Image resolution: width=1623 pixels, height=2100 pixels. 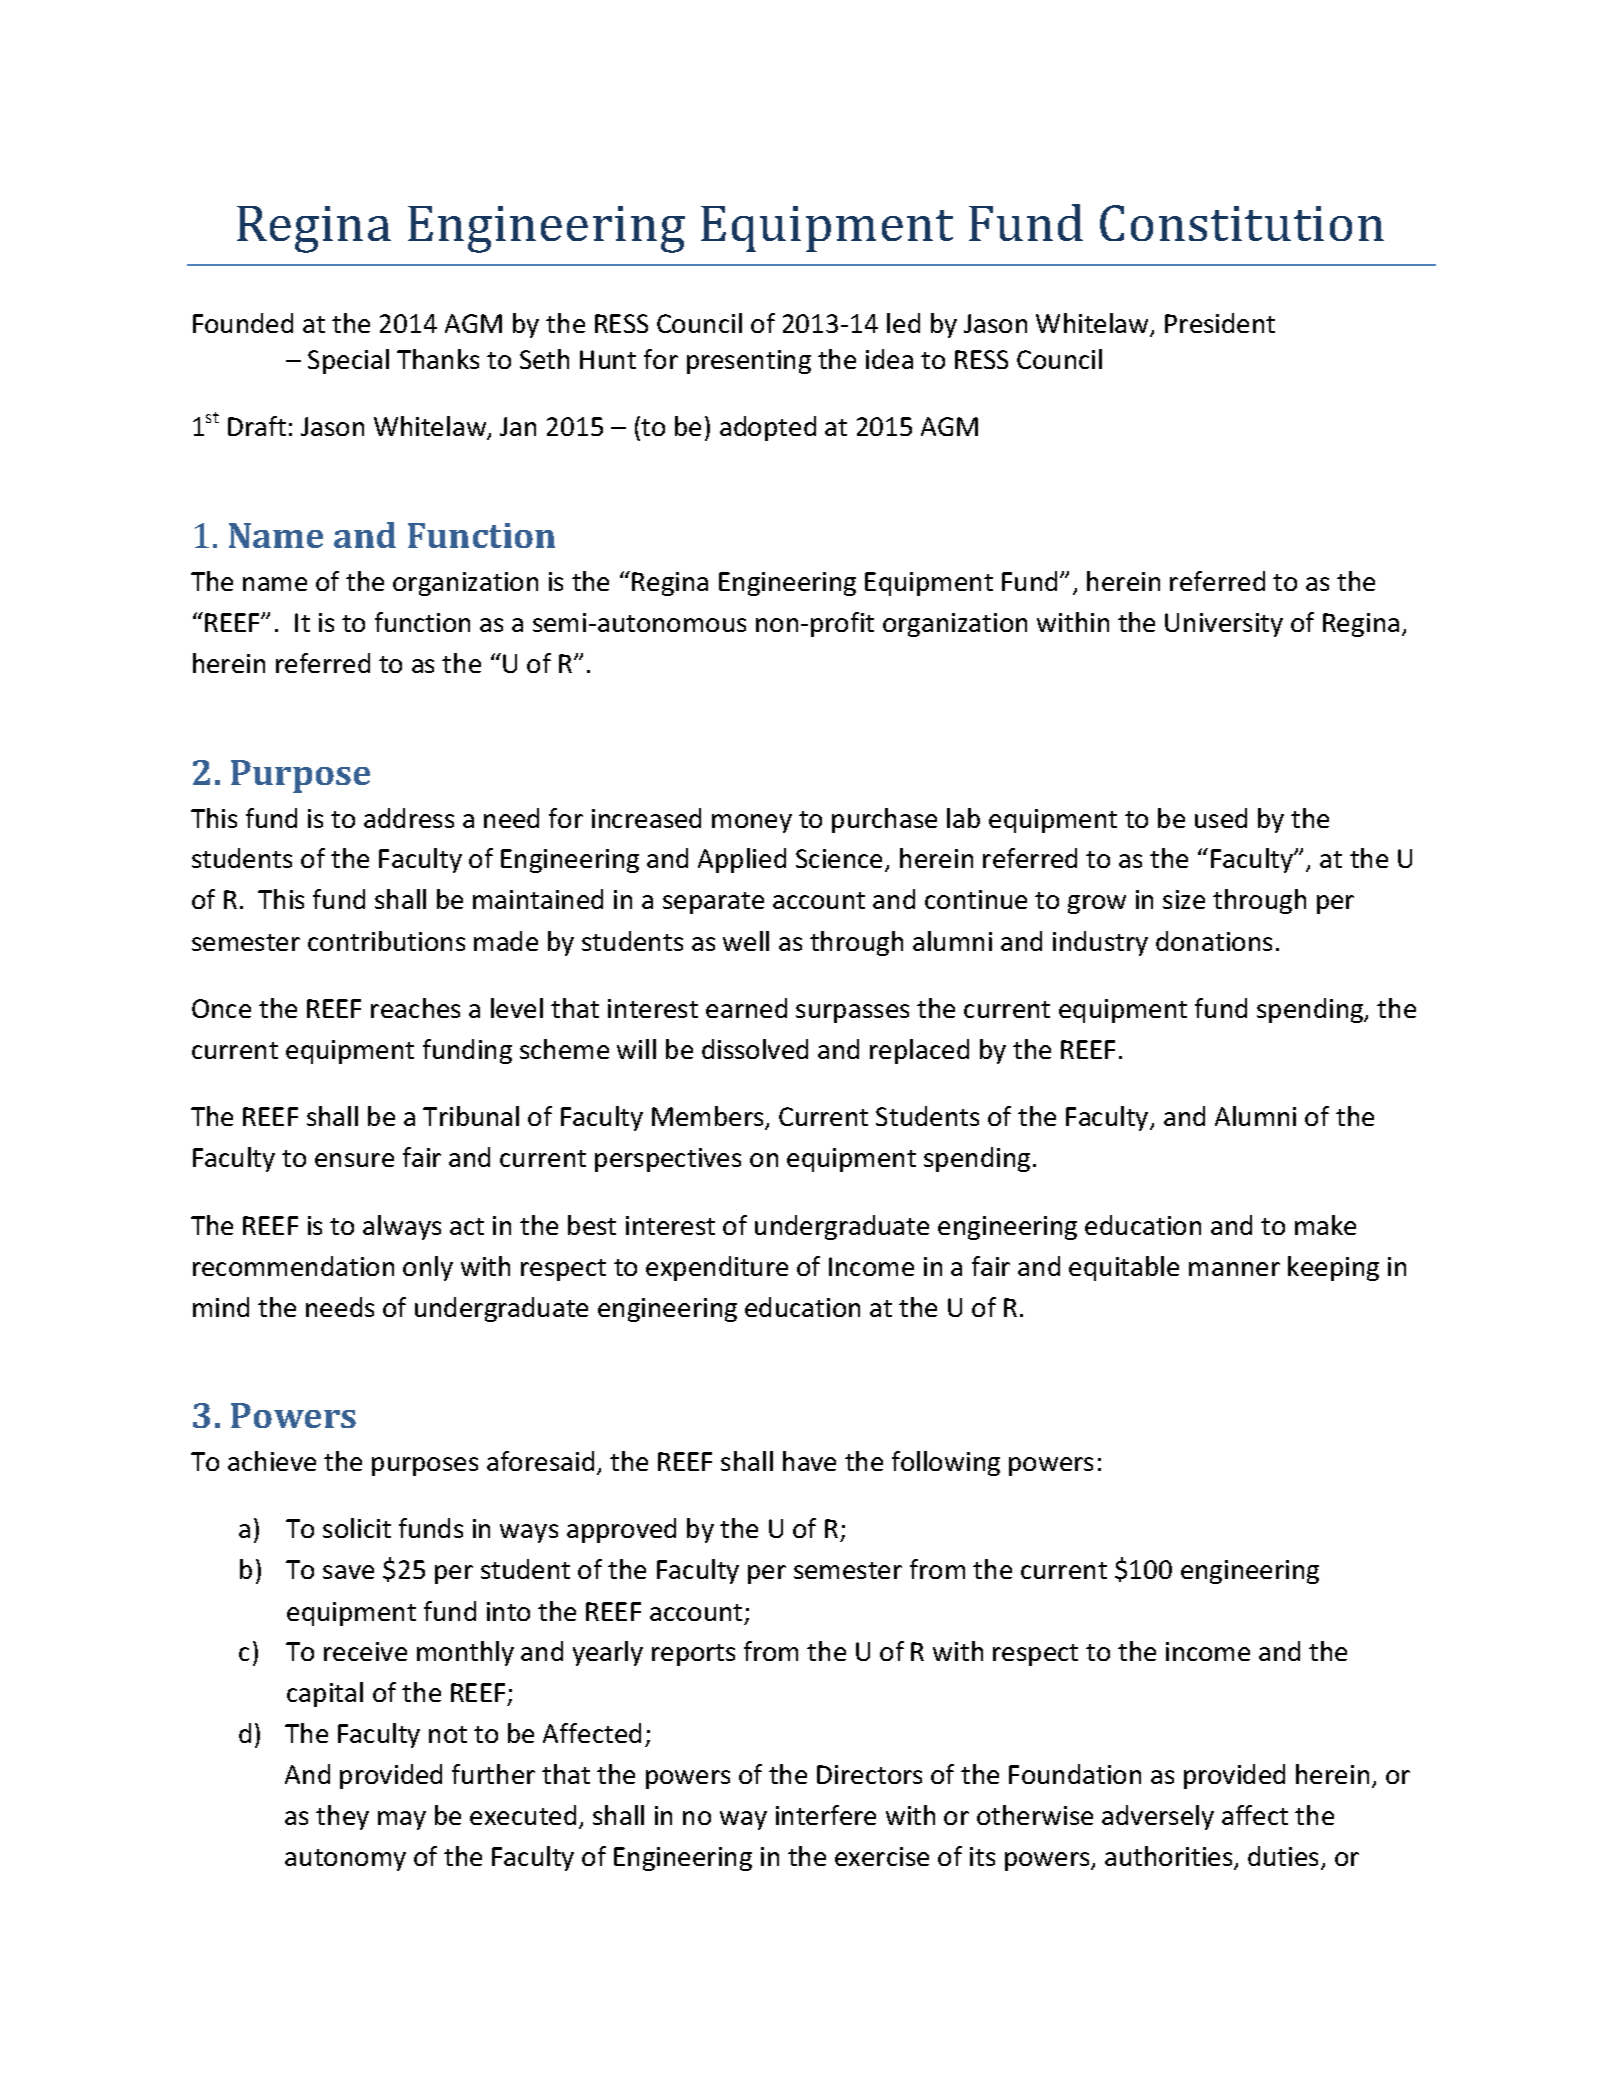 I want to click on dissolved, so click(x=755, y=1049).
